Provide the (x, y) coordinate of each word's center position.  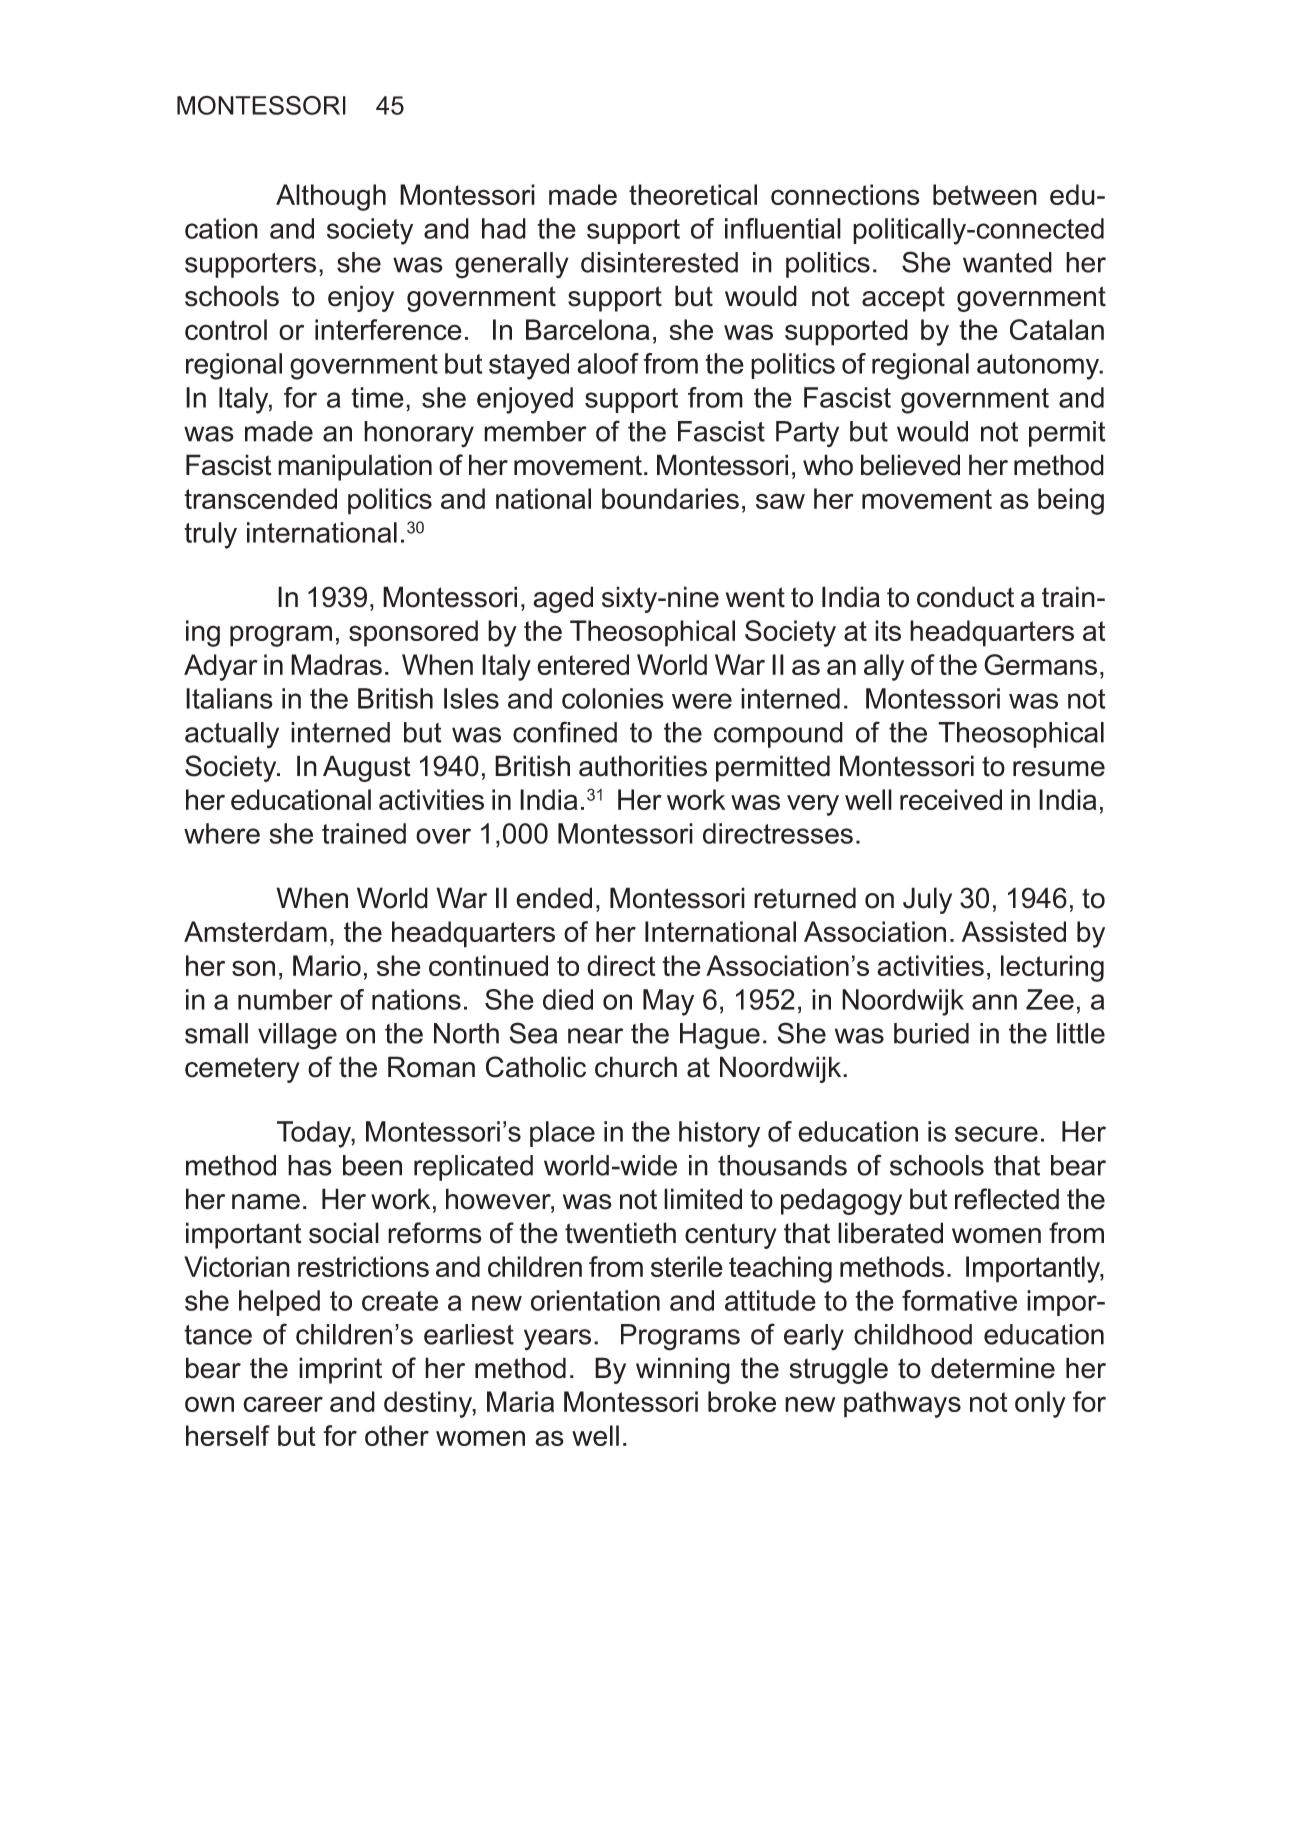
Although (331, 197)
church (636, 1067)
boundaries (670, 498)
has (310, 1165)
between (985, 194)
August (367, 768)
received (951, 799)
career (283, 1404)
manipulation (355, 467)
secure (996, 1134)
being (1071, 501)
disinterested (659, 262)
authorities (643, 766)
